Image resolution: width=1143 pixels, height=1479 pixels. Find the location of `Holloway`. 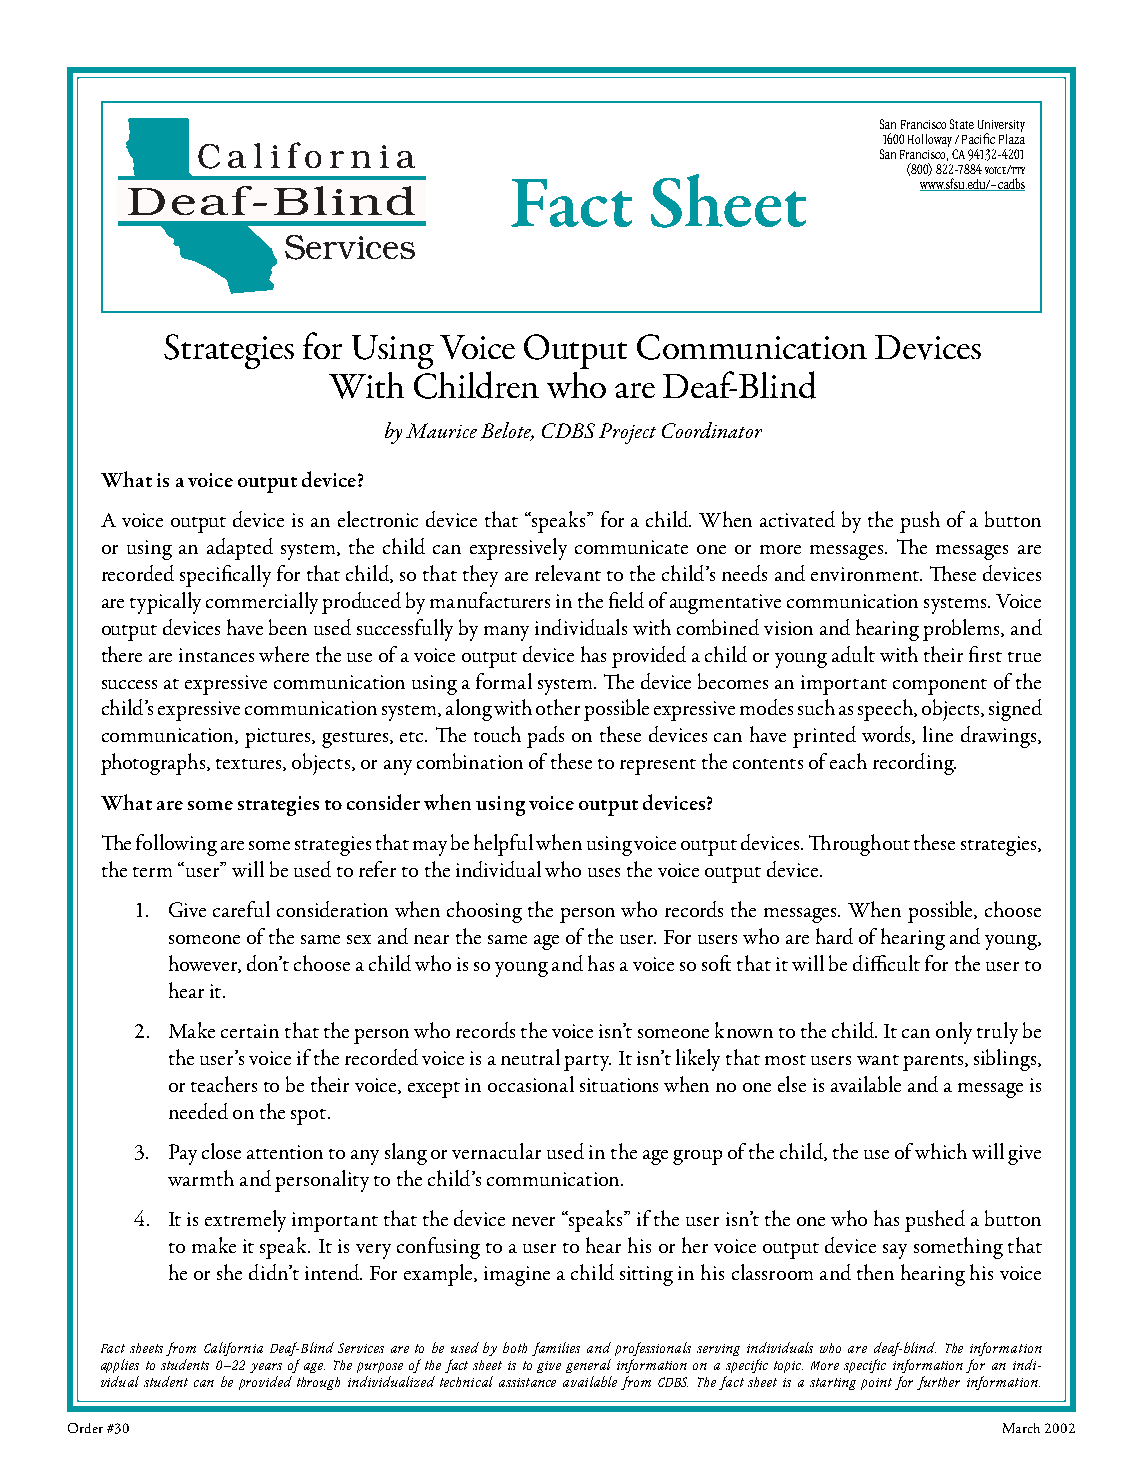

Holloway is located at coordinates (930, 140).
